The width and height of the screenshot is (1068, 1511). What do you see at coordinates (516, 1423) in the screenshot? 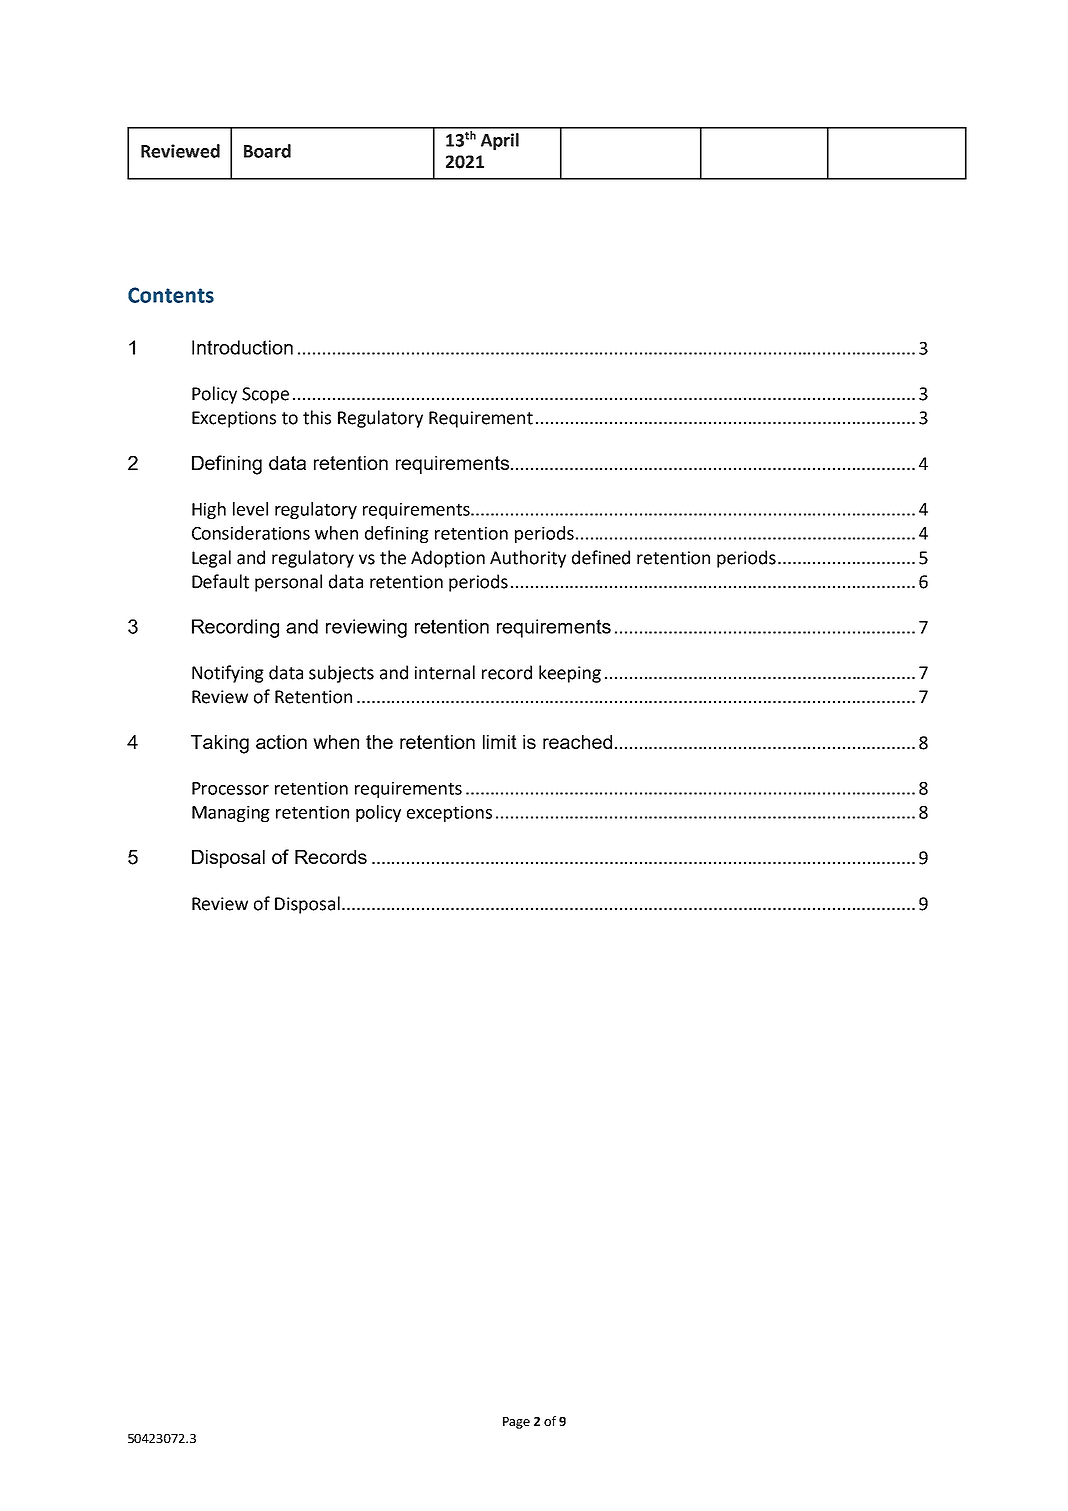
I see `Page` at bounding box center [516, 1423].
